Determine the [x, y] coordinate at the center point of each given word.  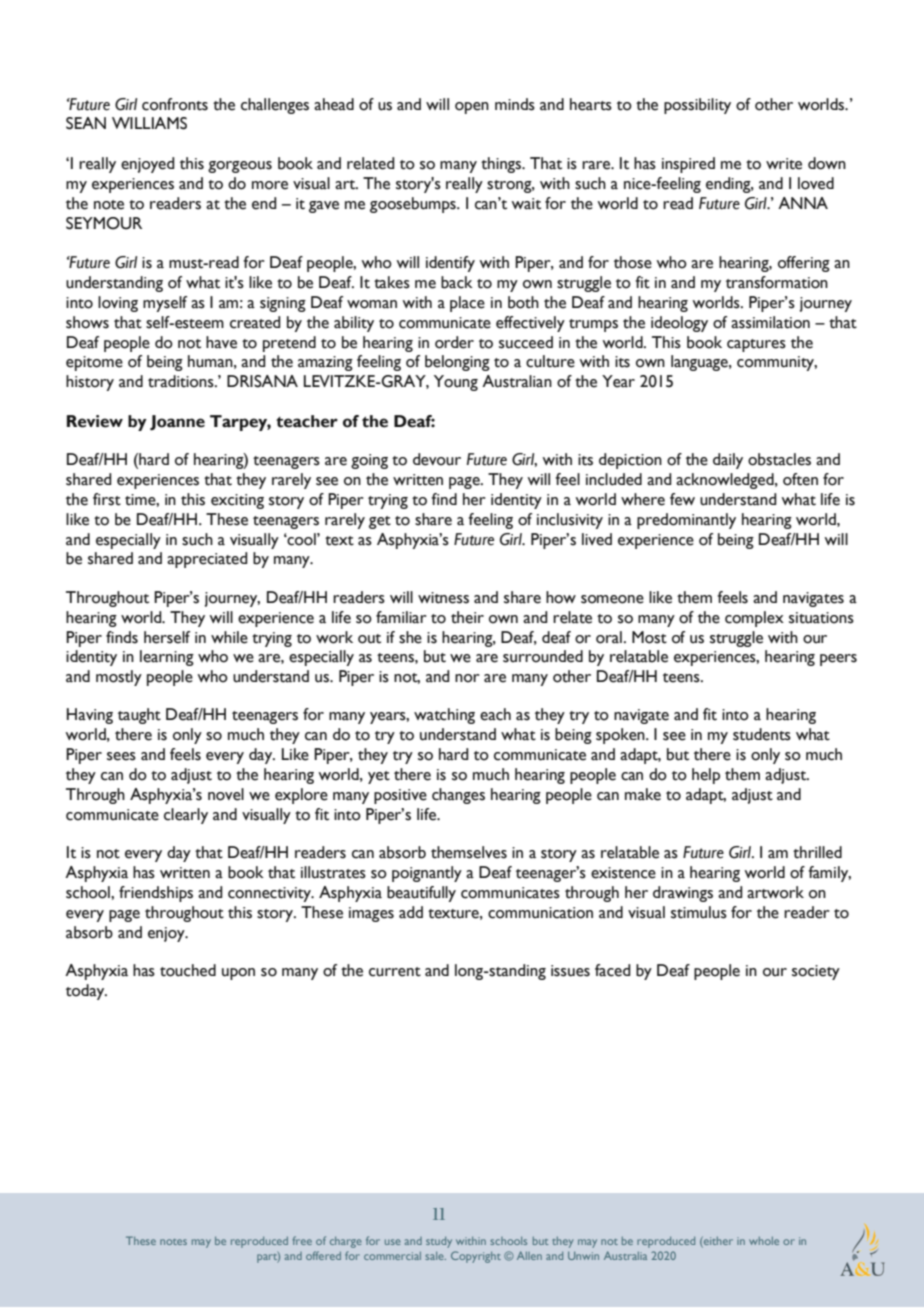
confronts [175, 104]
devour [437, 459]
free [302, 1240]
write [784, 164]
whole [764, 1241]
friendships [156, 894]
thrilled [817, 852]
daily [728, 461]
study [439, 1242]
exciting [237, 501]
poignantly [427, 874]
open [472, 108]
